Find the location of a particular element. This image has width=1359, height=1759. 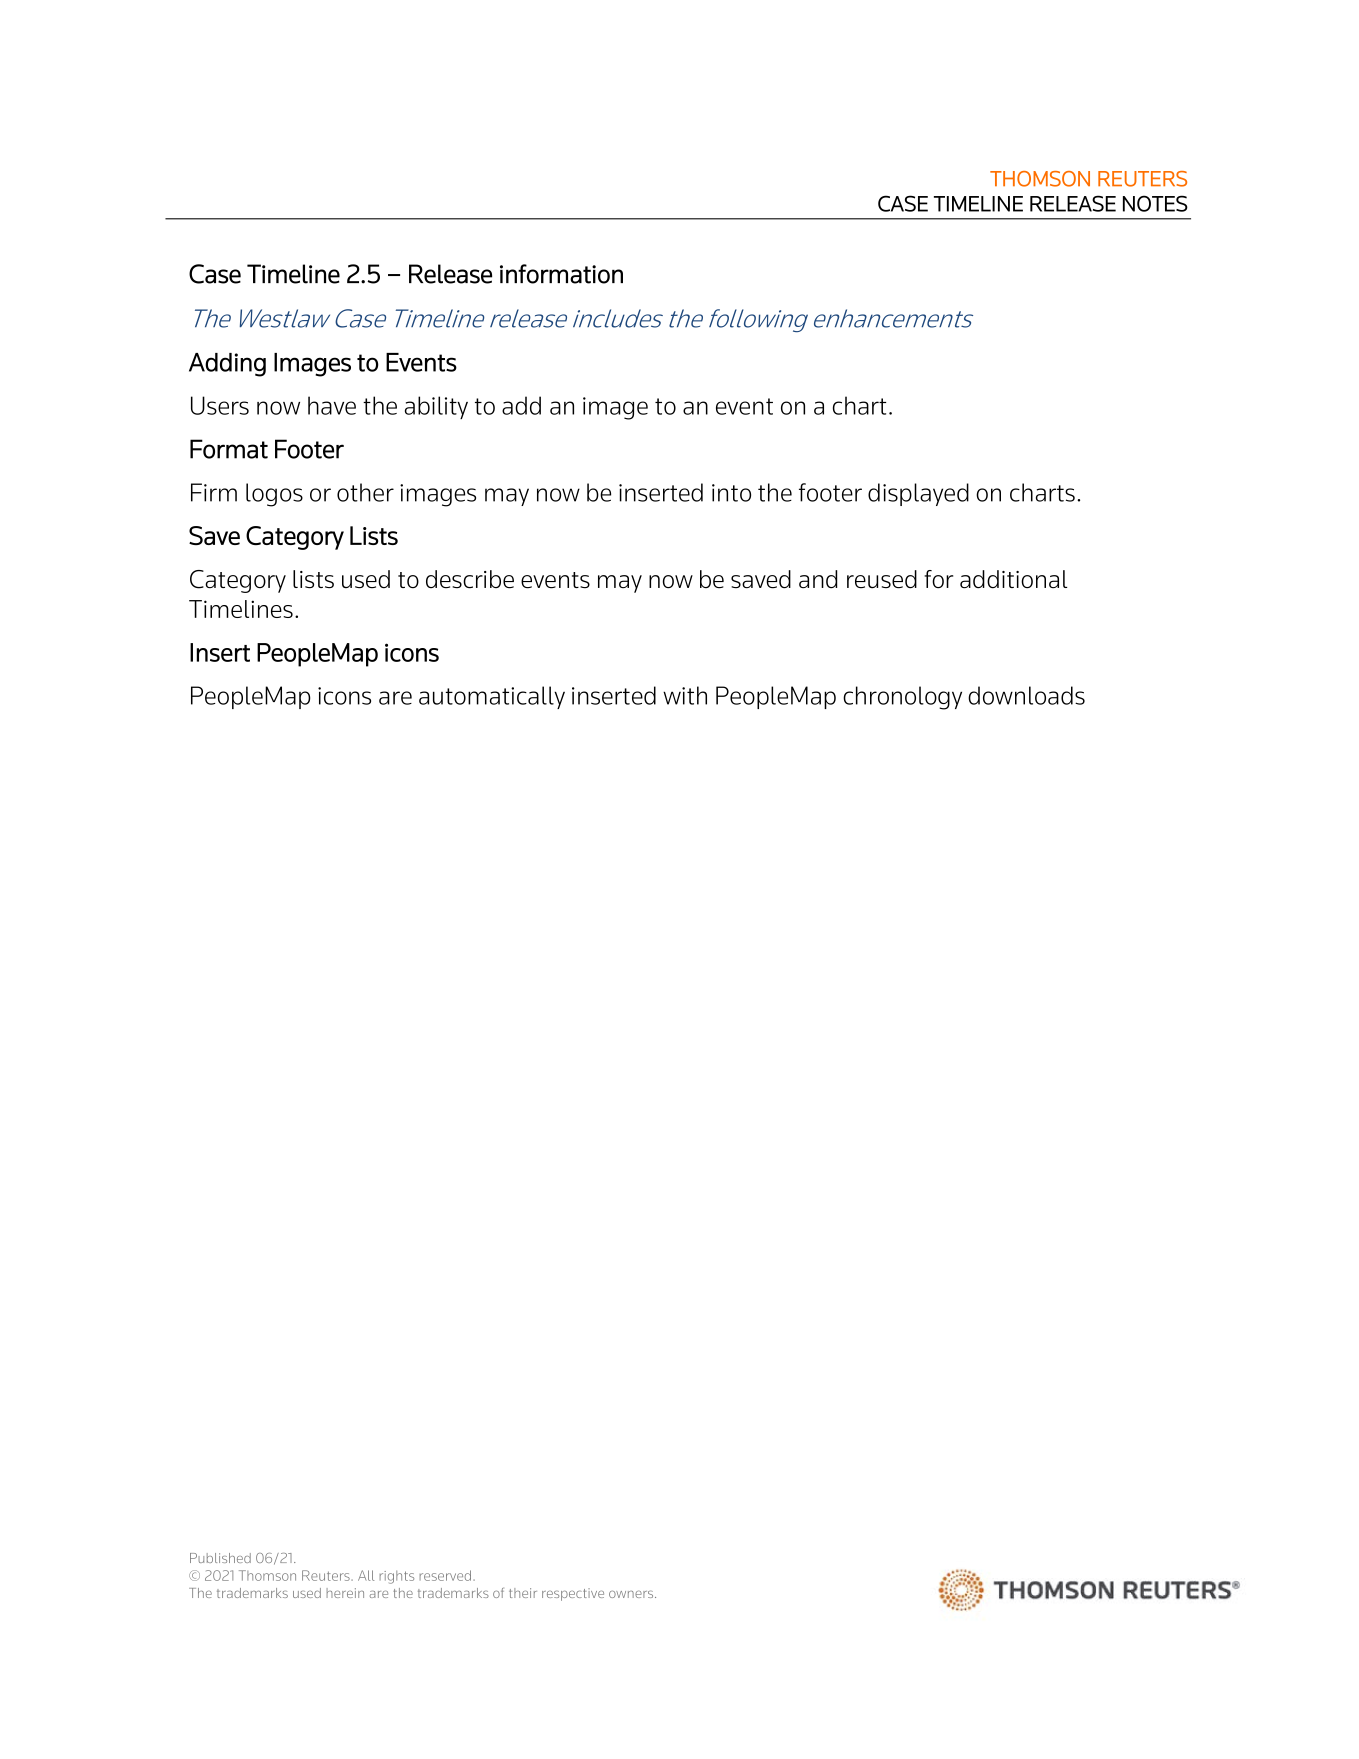

herein is located at coordinates (345, 1593).
